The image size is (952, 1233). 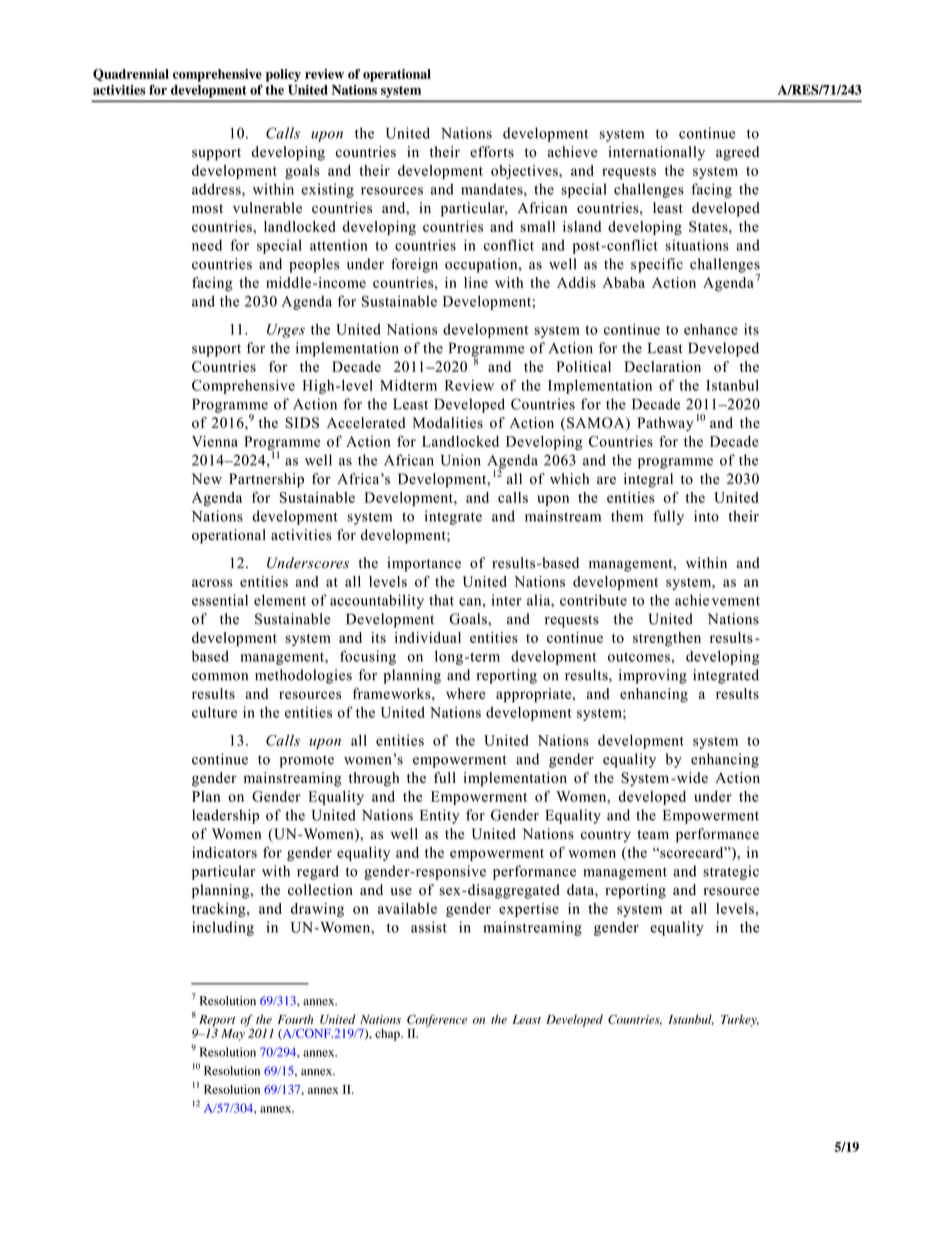 What do you see at coordinates (388, 1035) in the document?
I see `chap` at bounding box center [388, 1035].
